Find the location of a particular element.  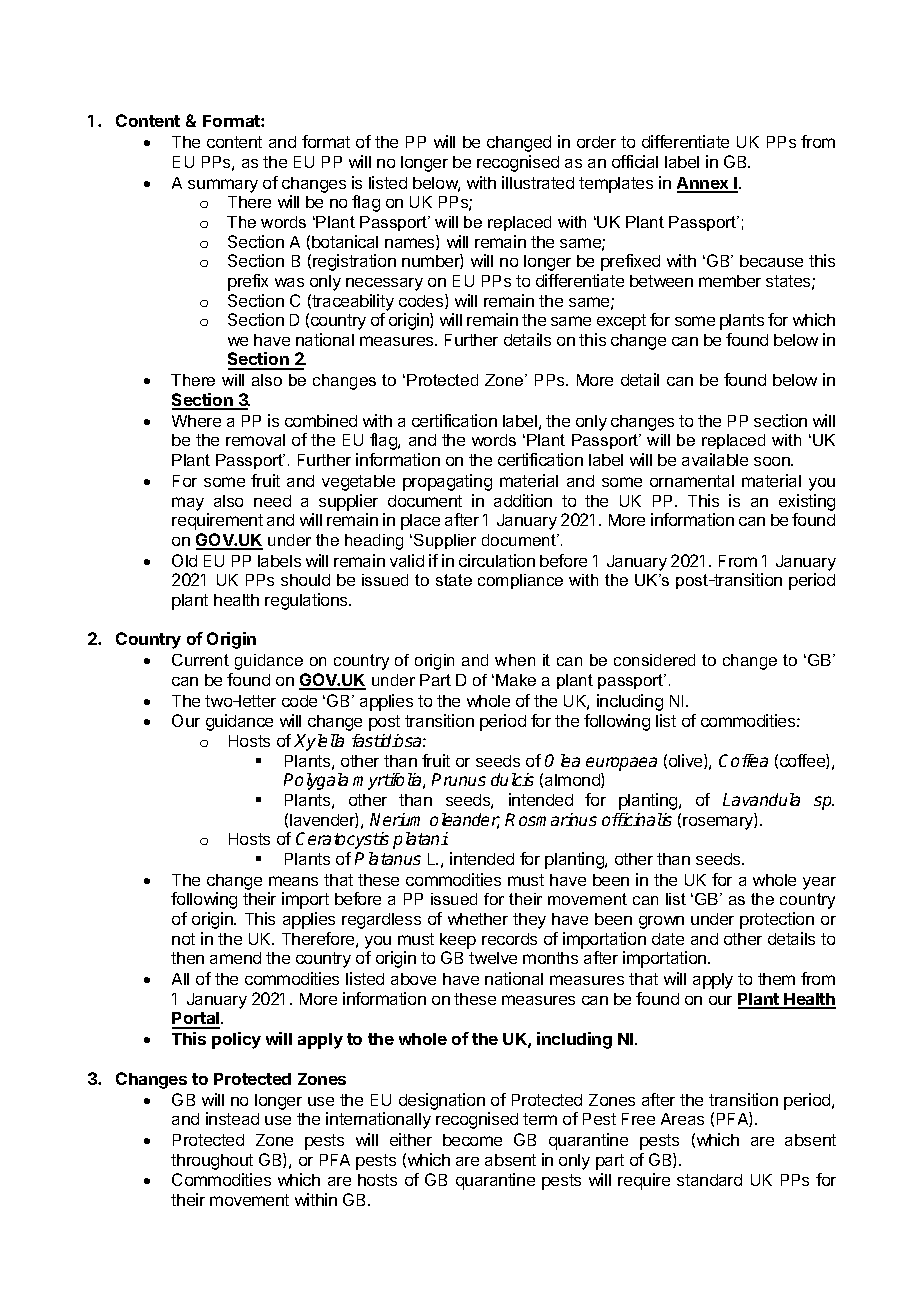

member is located at coordinates (730, 281).
